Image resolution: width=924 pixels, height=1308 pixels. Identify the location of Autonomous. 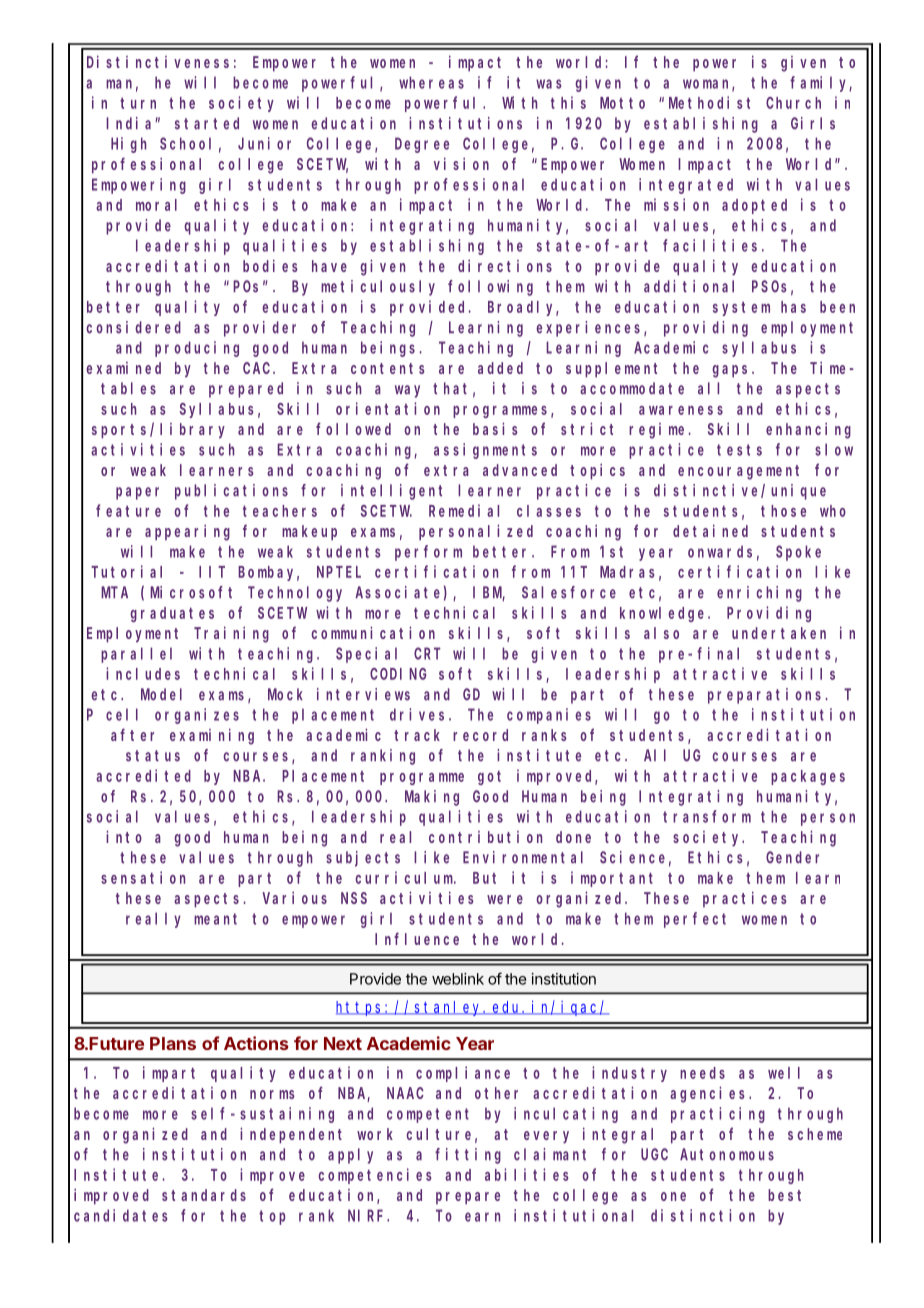
(727, 1155).
